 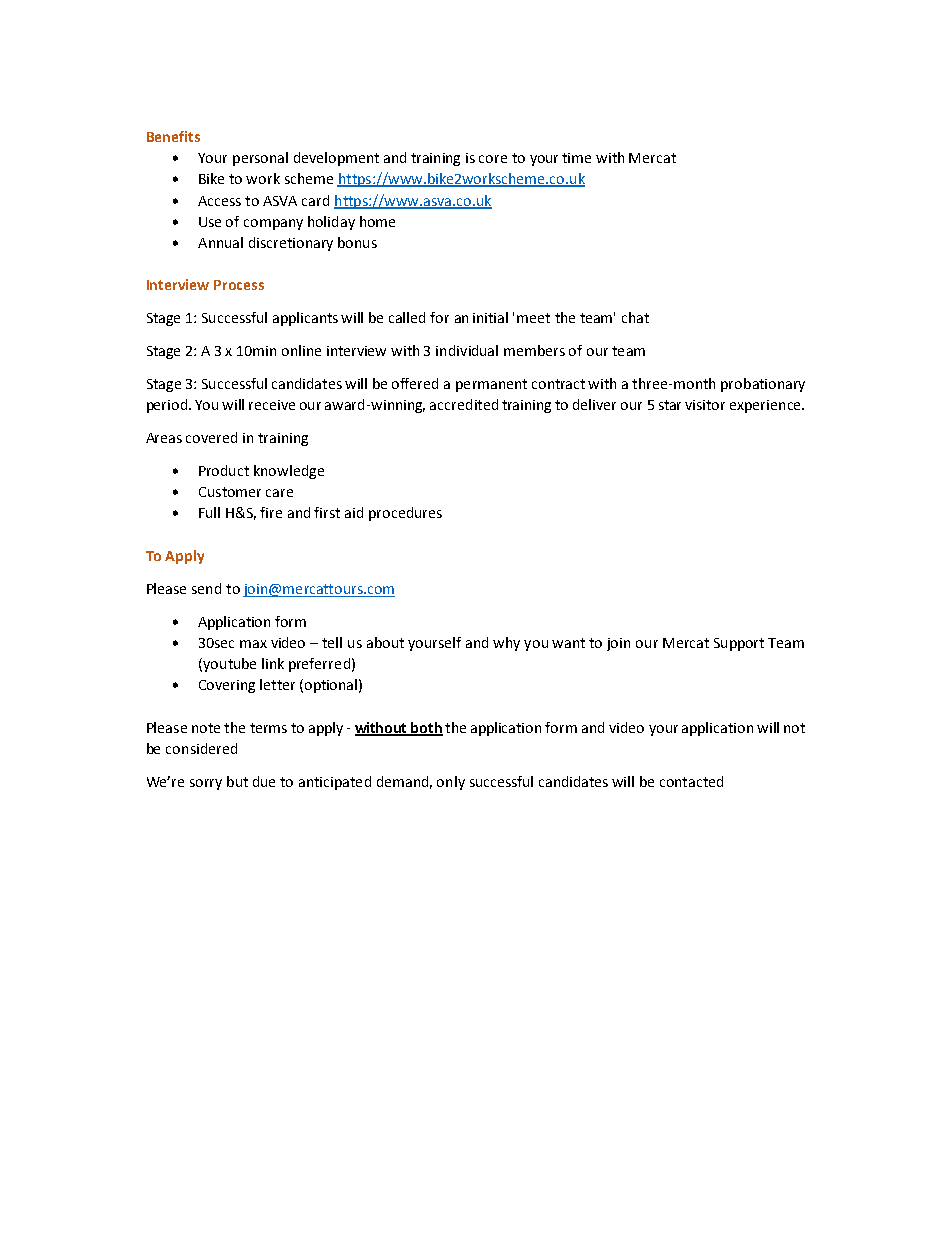 I want to click on chat, so click(x=635, y=317).
